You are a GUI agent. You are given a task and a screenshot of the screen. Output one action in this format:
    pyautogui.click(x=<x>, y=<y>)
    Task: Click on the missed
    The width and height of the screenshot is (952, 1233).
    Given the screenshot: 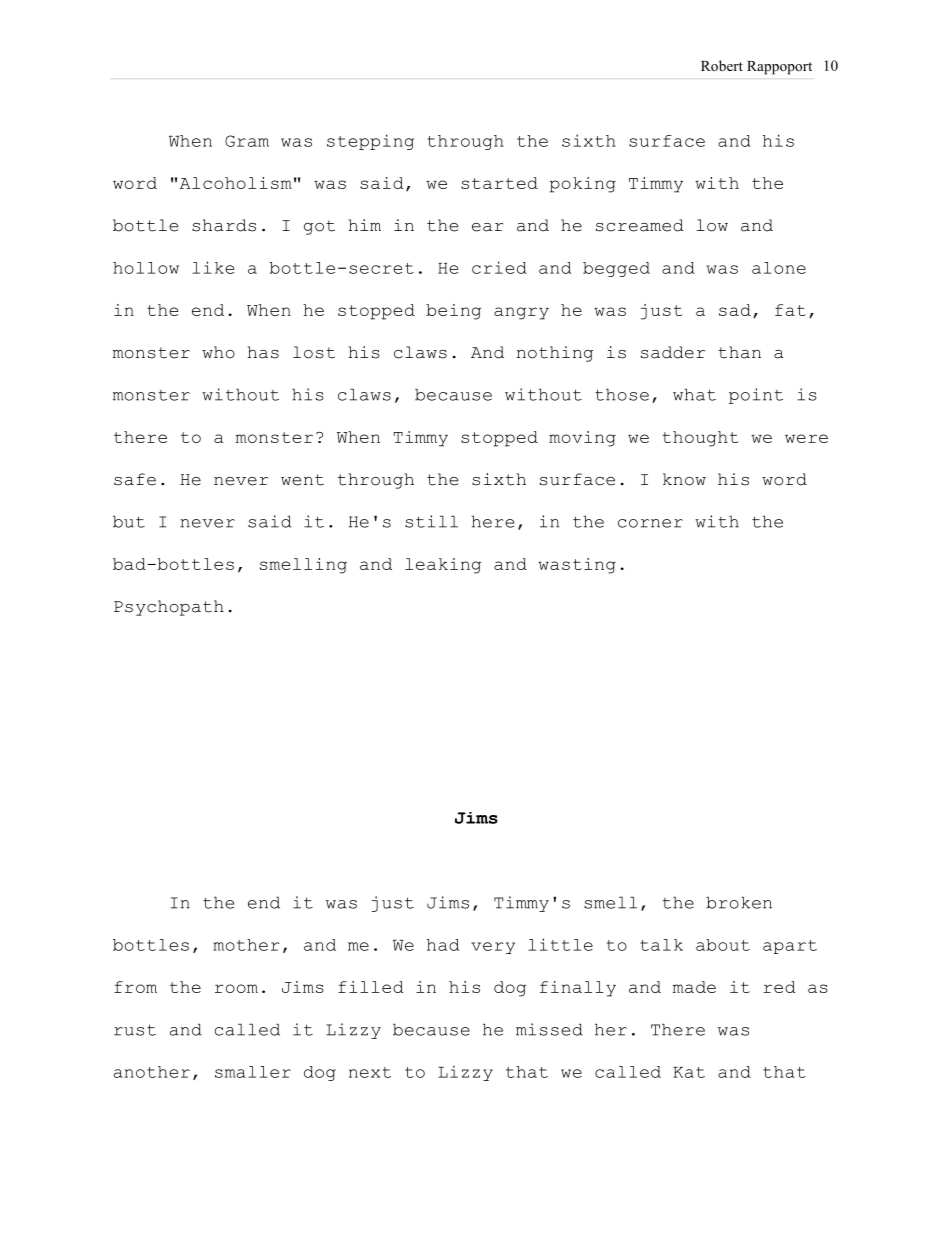 What is the action you would take?
    pyautogui.click(x=549, y=1029)
